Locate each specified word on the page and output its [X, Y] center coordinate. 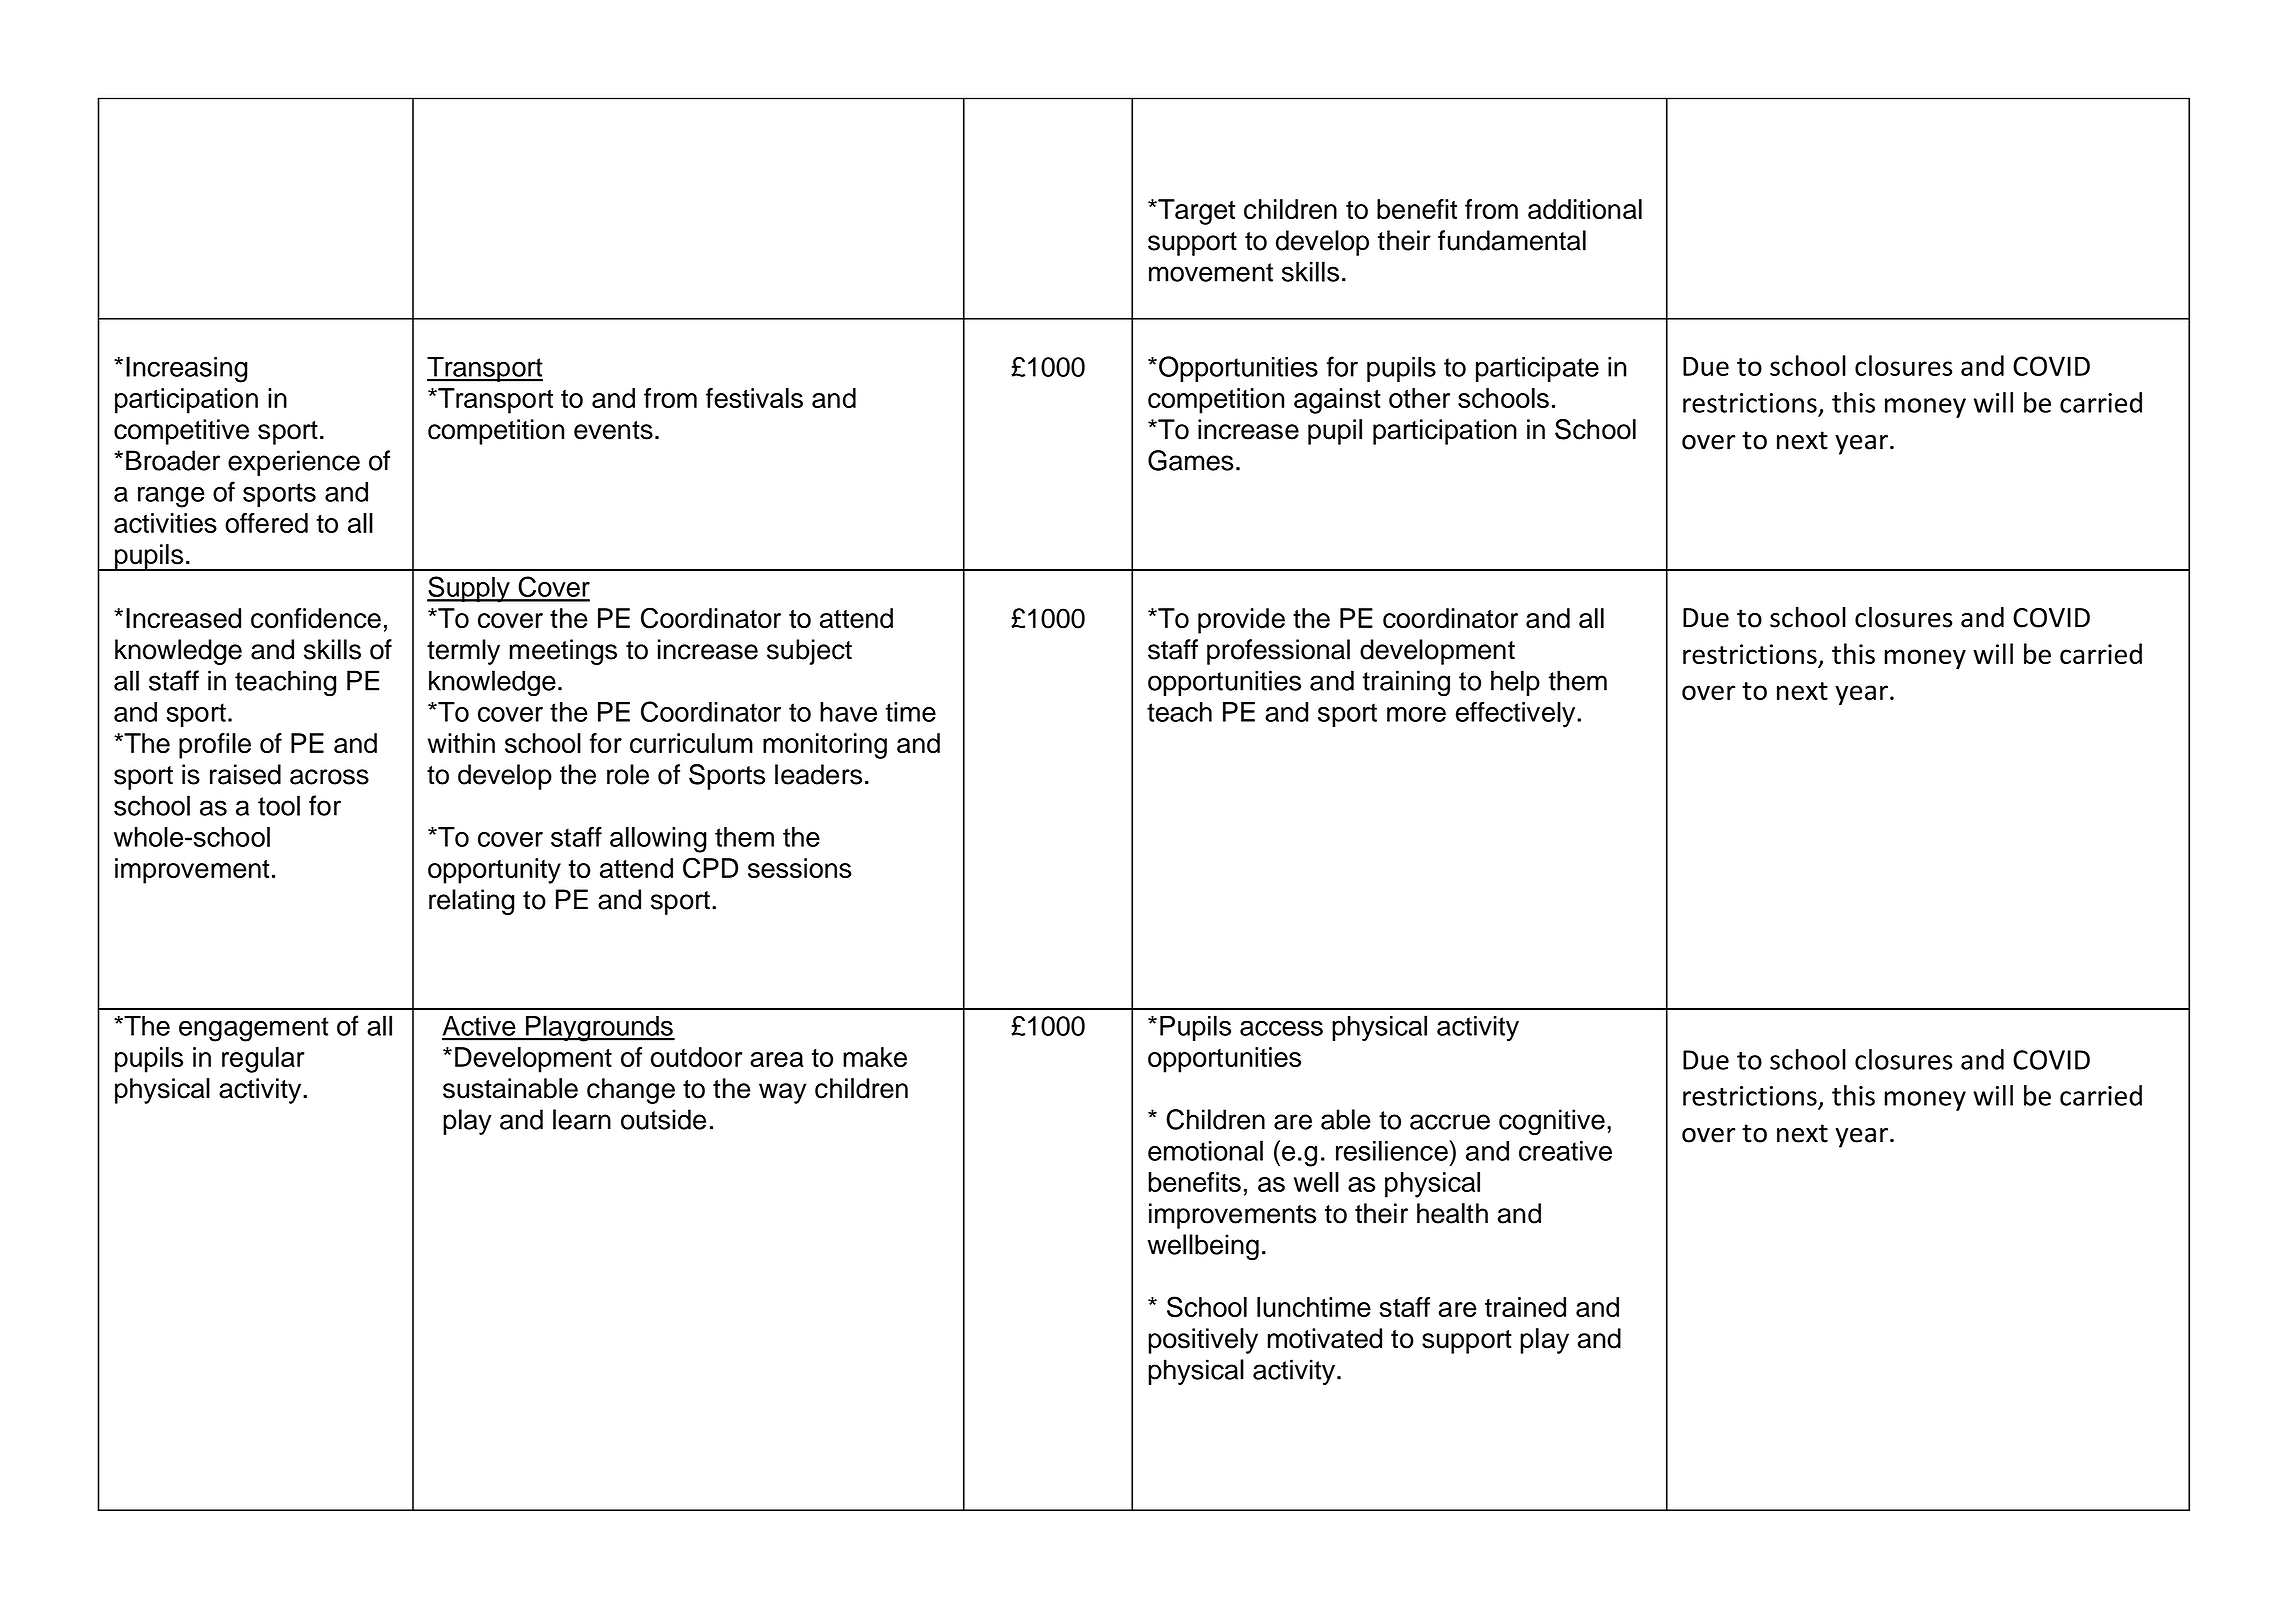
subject [809, 652]
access [1281, 1028]
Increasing [186, 369]
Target [1195, 212]
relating [471, 902]
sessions [800, 868]
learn [582, 1119]
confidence [316, 618]
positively [1203, 1341]
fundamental [1512, 240]
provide [1241, 621]
